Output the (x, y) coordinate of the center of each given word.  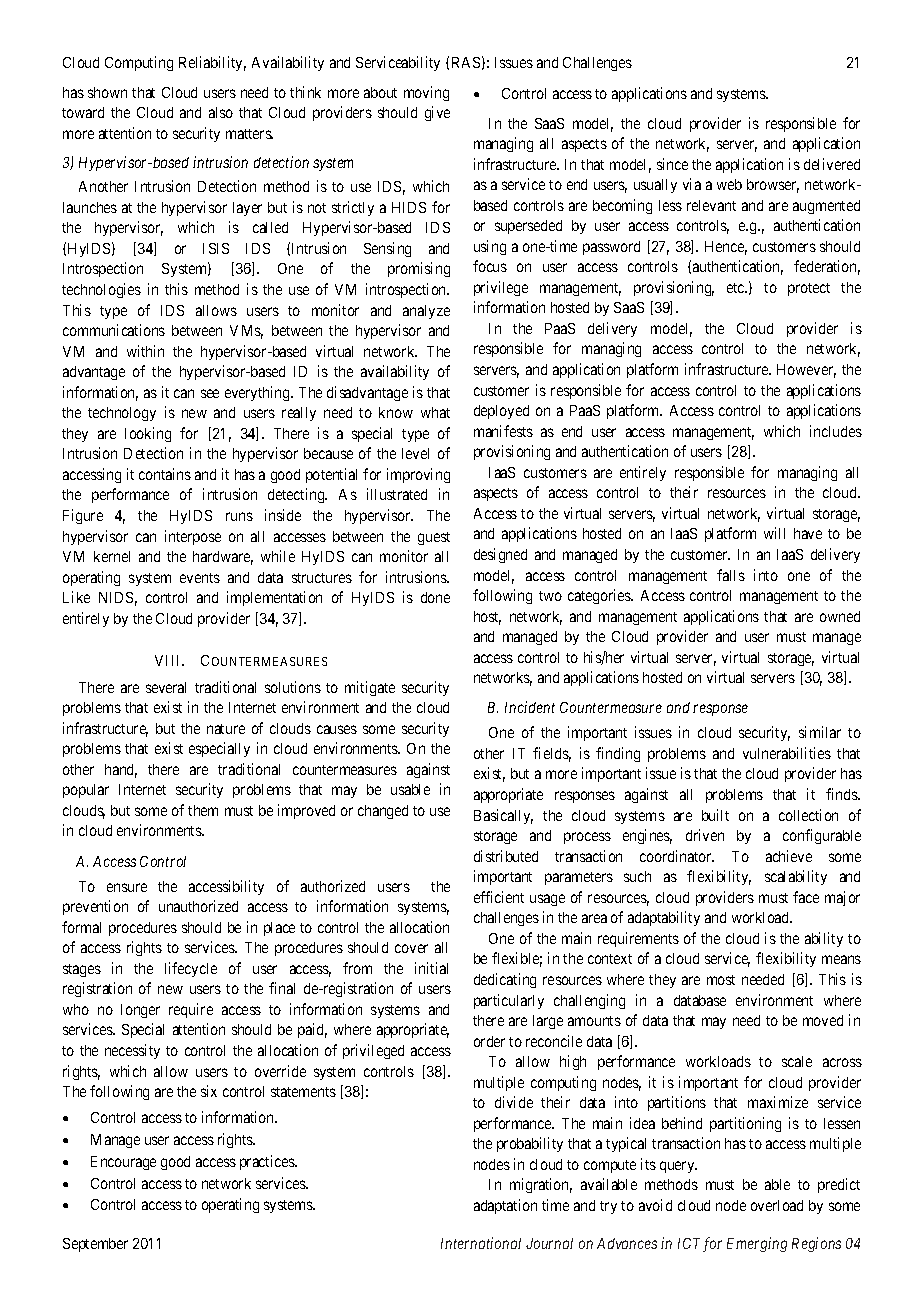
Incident (530, 707)
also (221, 112)
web (729, 184)
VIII (169, 660)
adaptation (505, 1206)
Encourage (123, 1163)
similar (820, 732)
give (437, 113)
